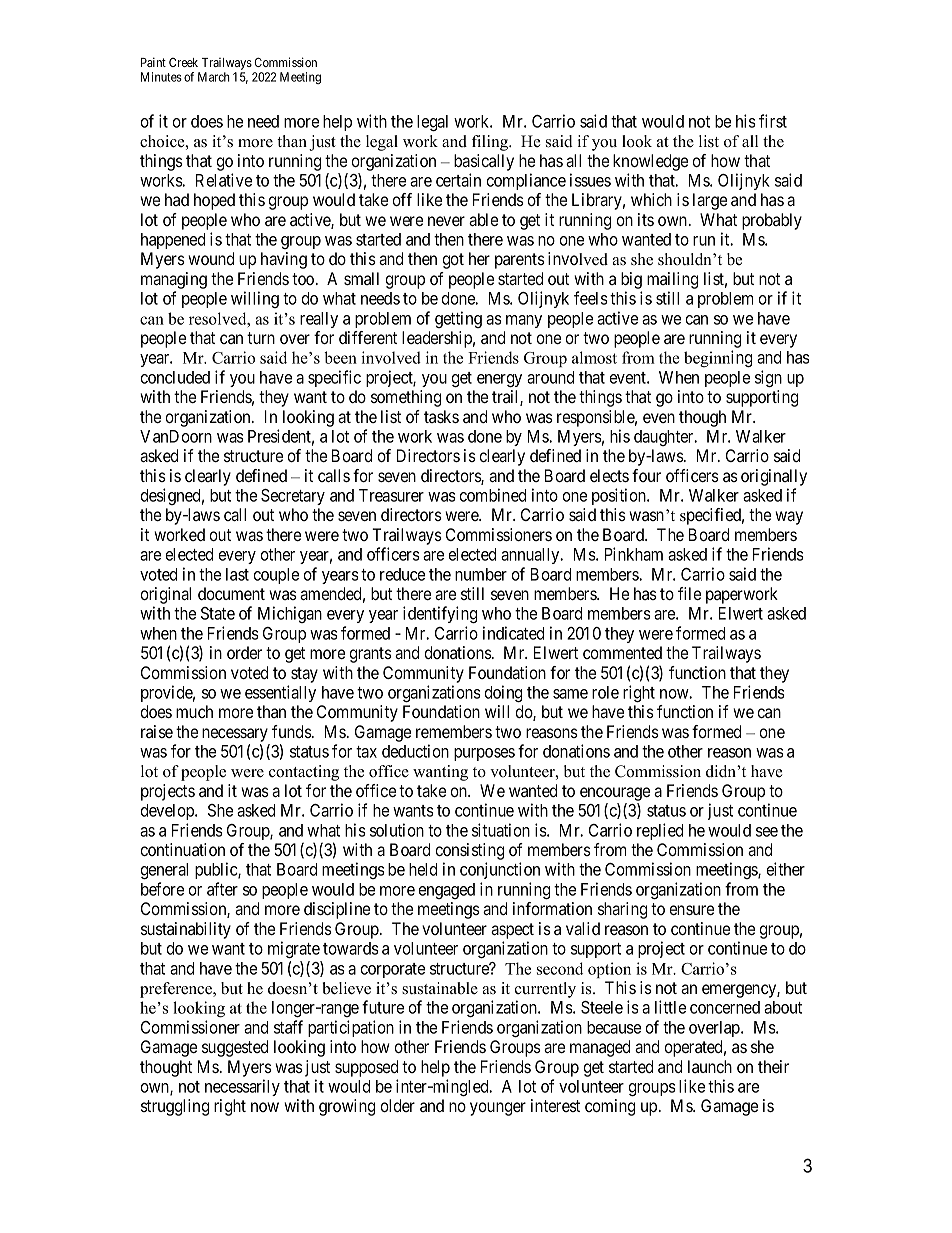  What do you see at coordinates (689, 593) in the screenshot?
I see `file` at bounding box center [689, 593].
